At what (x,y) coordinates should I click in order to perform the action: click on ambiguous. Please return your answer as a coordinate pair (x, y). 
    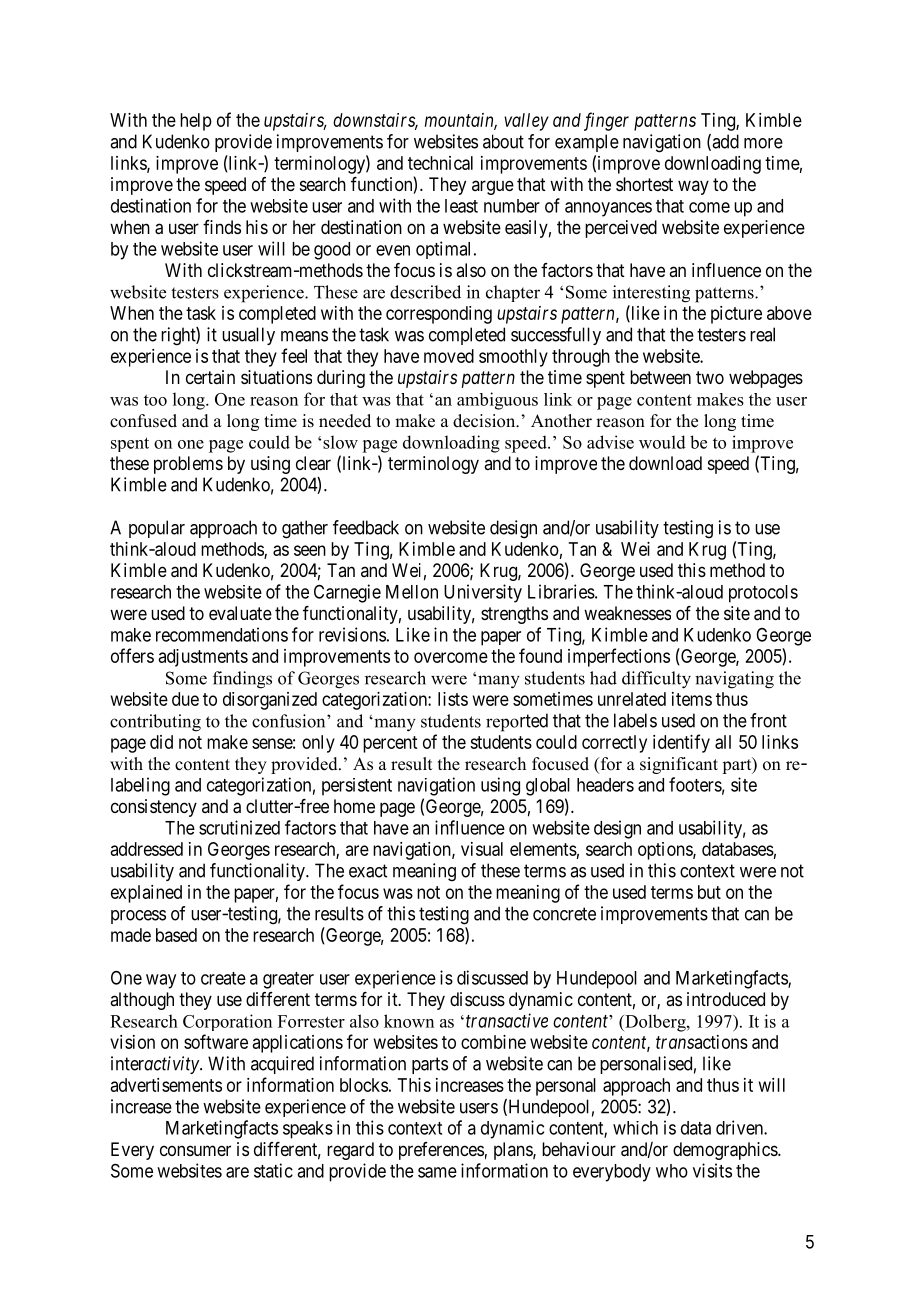
    Looking at the image, I should click on (497, 401).
